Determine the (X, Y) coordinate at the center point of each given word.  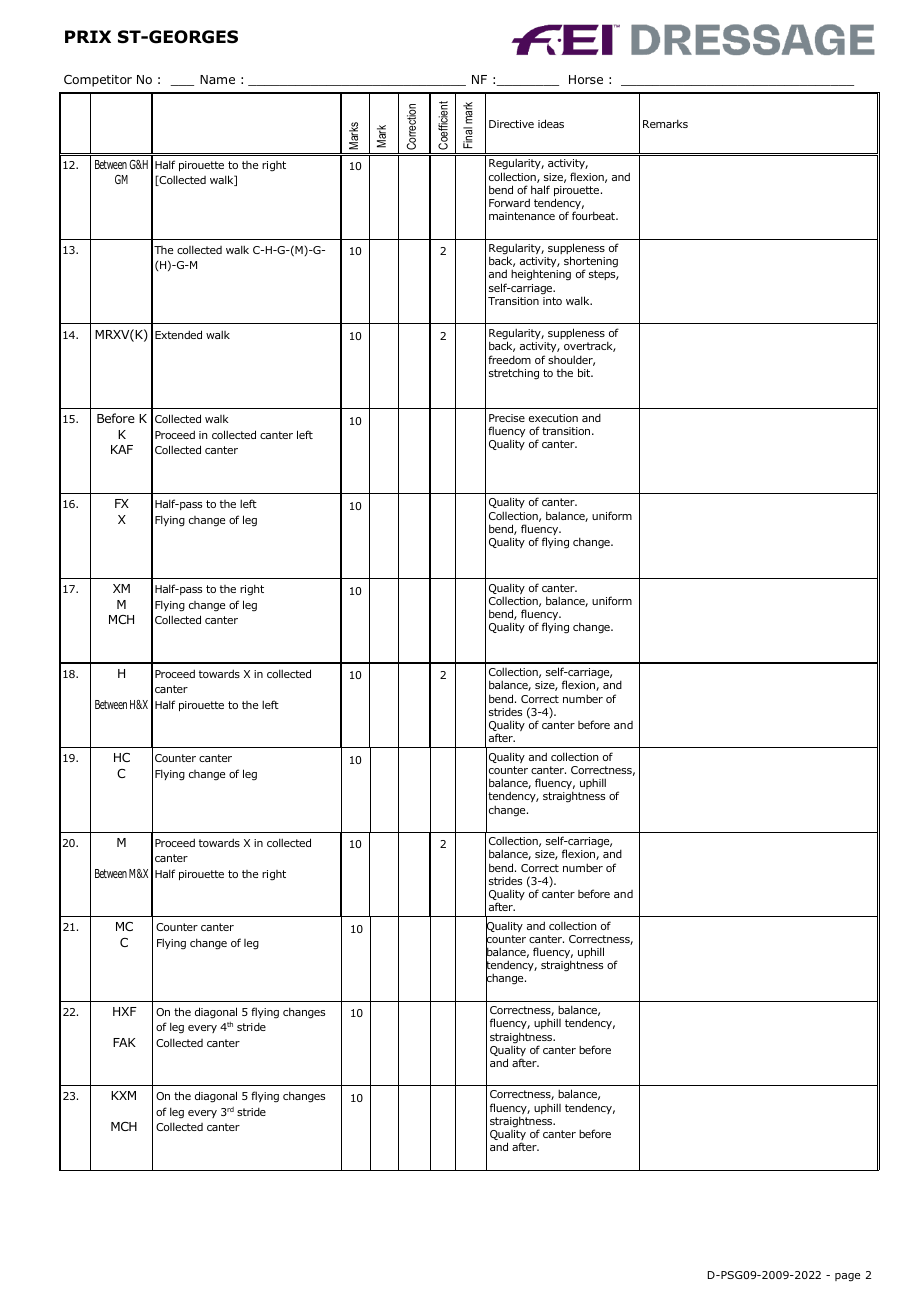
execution (553, 418)
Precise (507, 418)
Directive (511, 124)
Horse (586, 79)
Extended (178, 334)
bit (585, 372)
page (847, 1277)
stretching (514, 374)
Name (217, 79)
